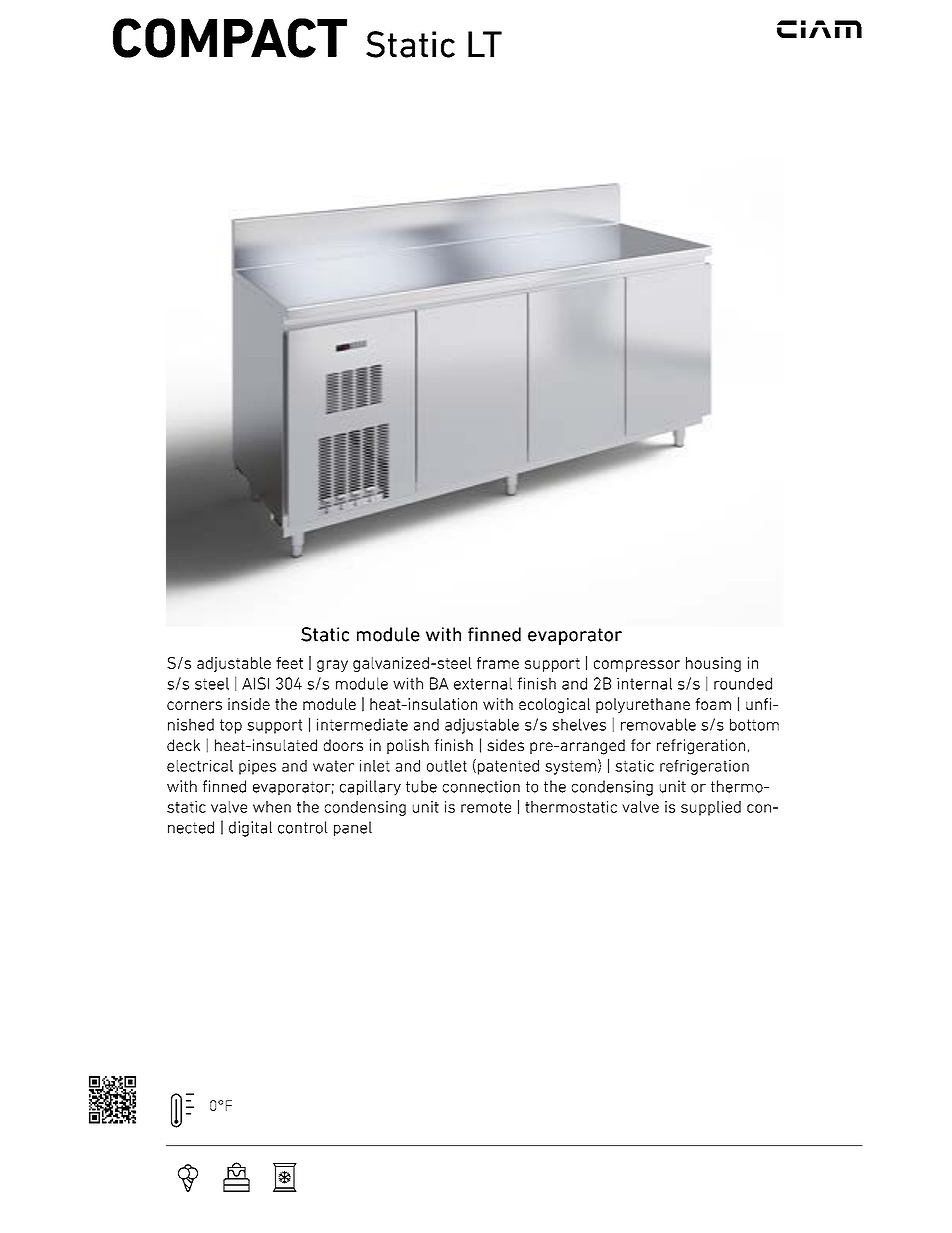 The width and height of the screenshot is (952, 1233). What do you see at coordinates (711, 808) in the screenshot?
I see `supplied` at bounding box center [711, 808].
